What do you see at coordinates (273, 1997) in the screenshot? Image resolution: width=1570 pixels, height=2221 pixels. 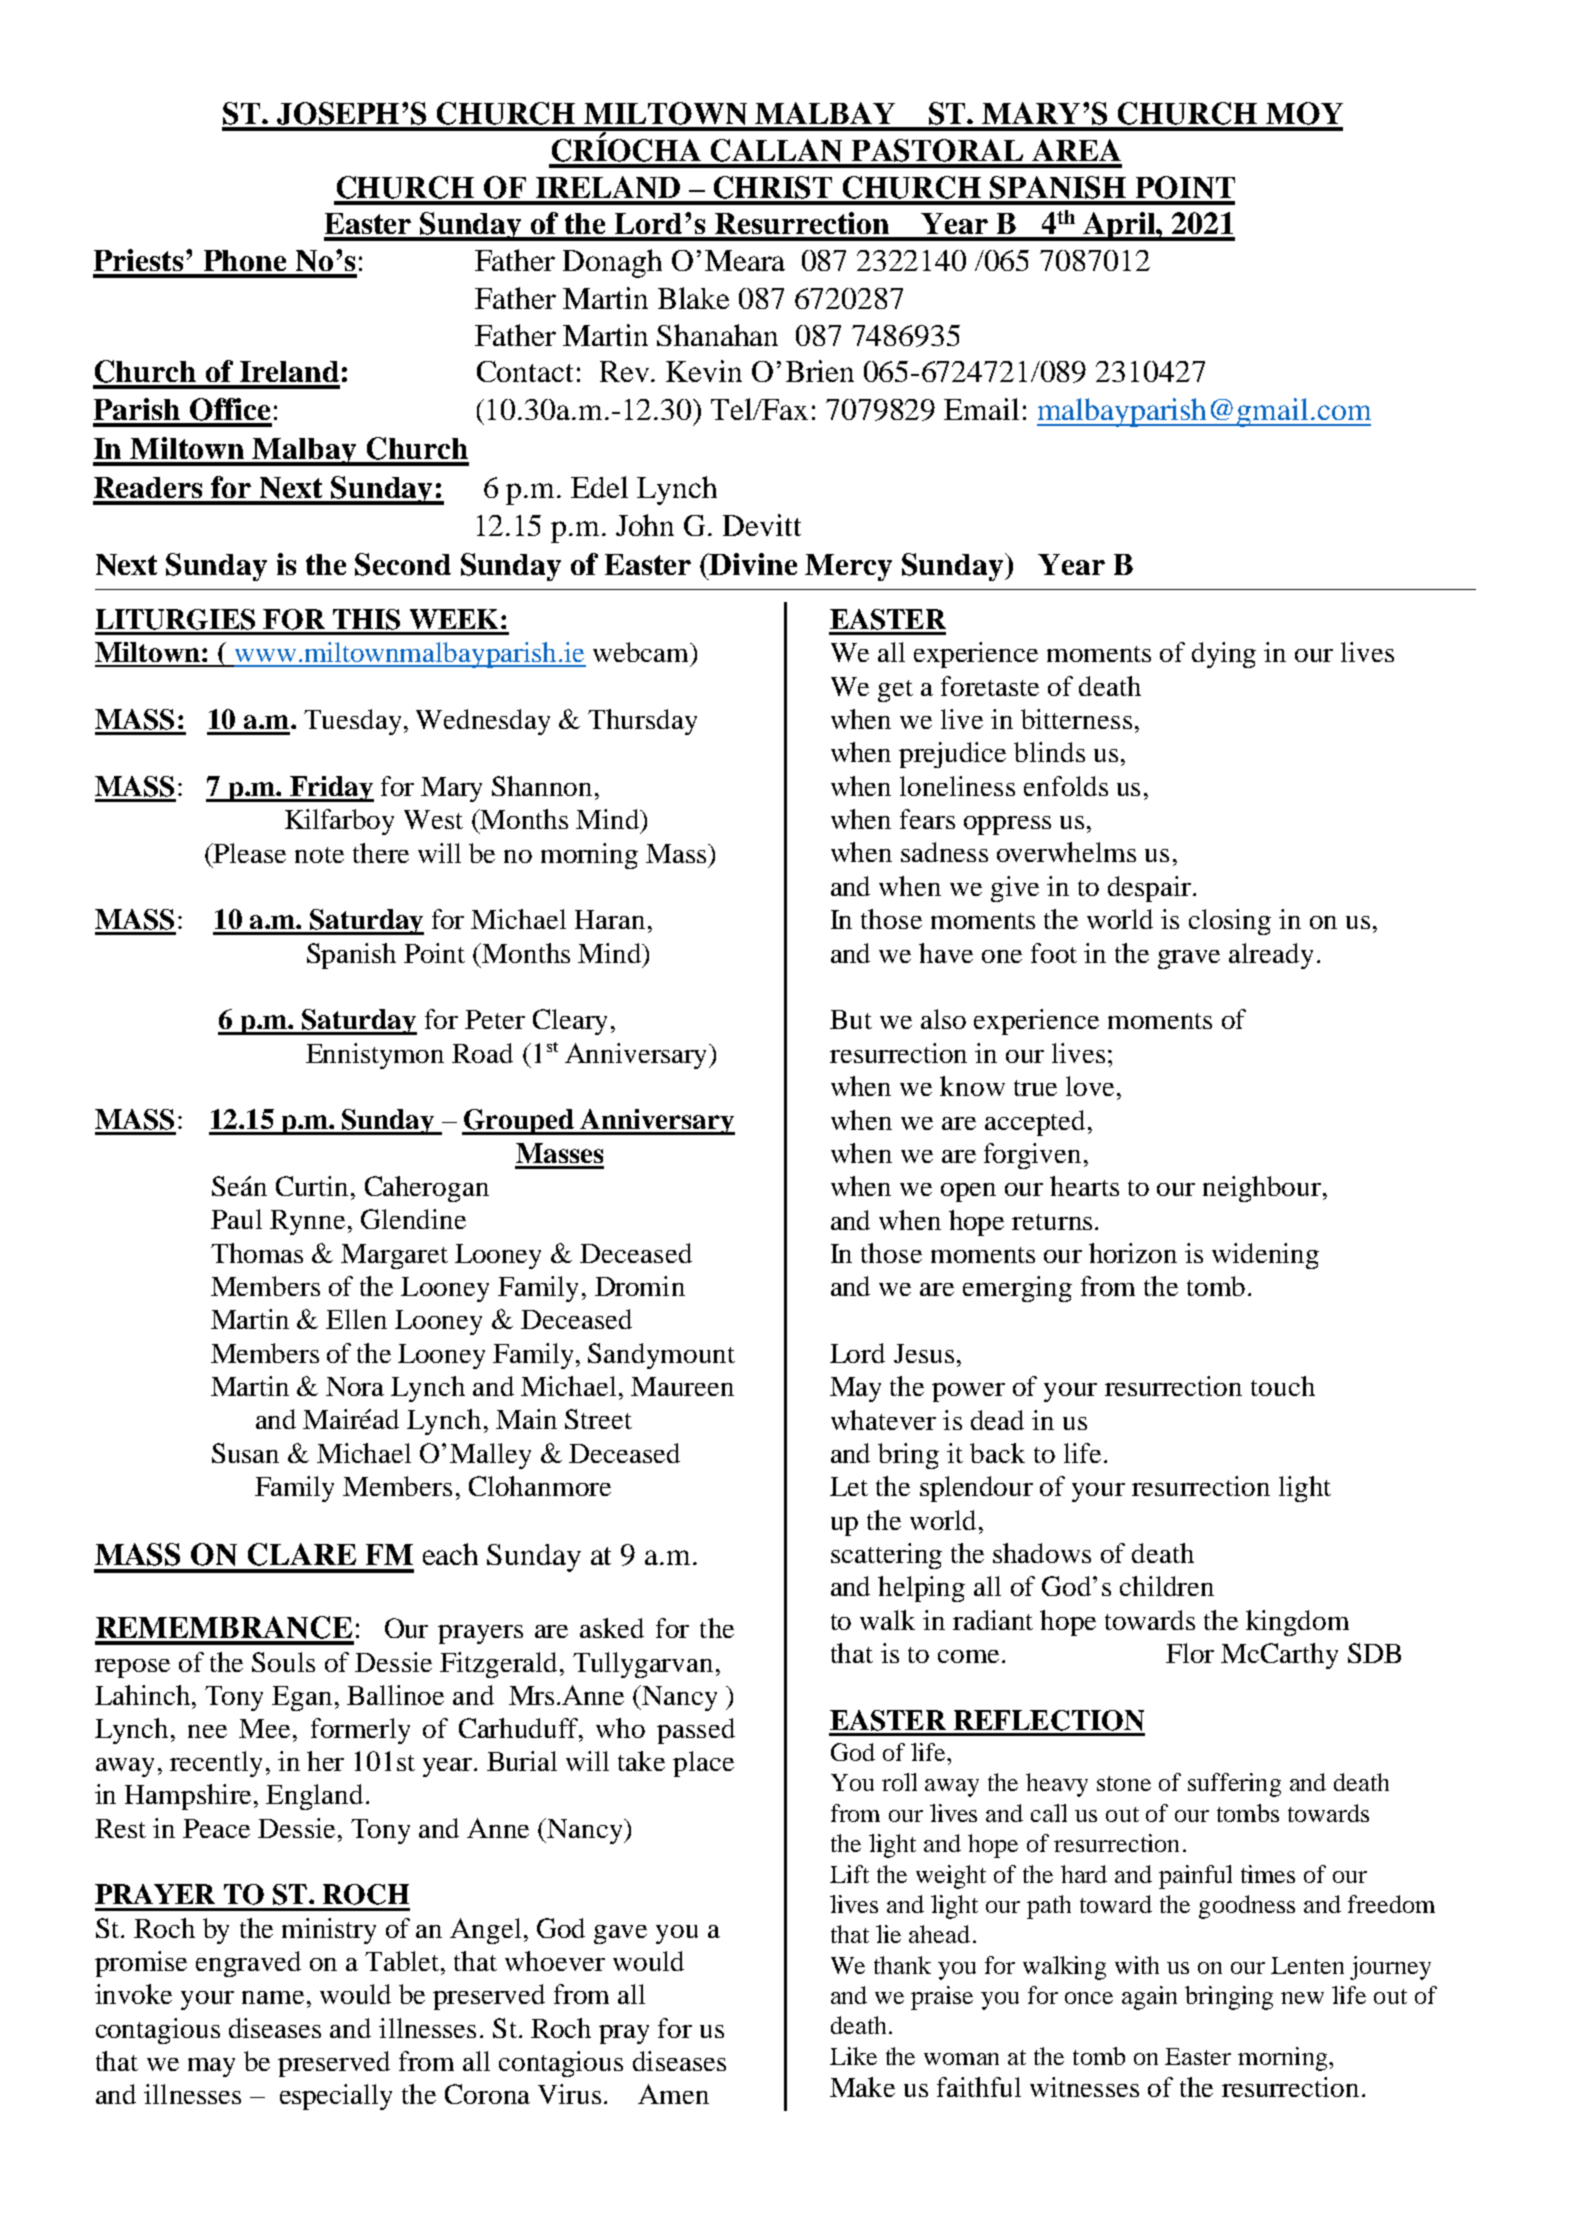 I see `name` at bounding box center [273, 1997].
